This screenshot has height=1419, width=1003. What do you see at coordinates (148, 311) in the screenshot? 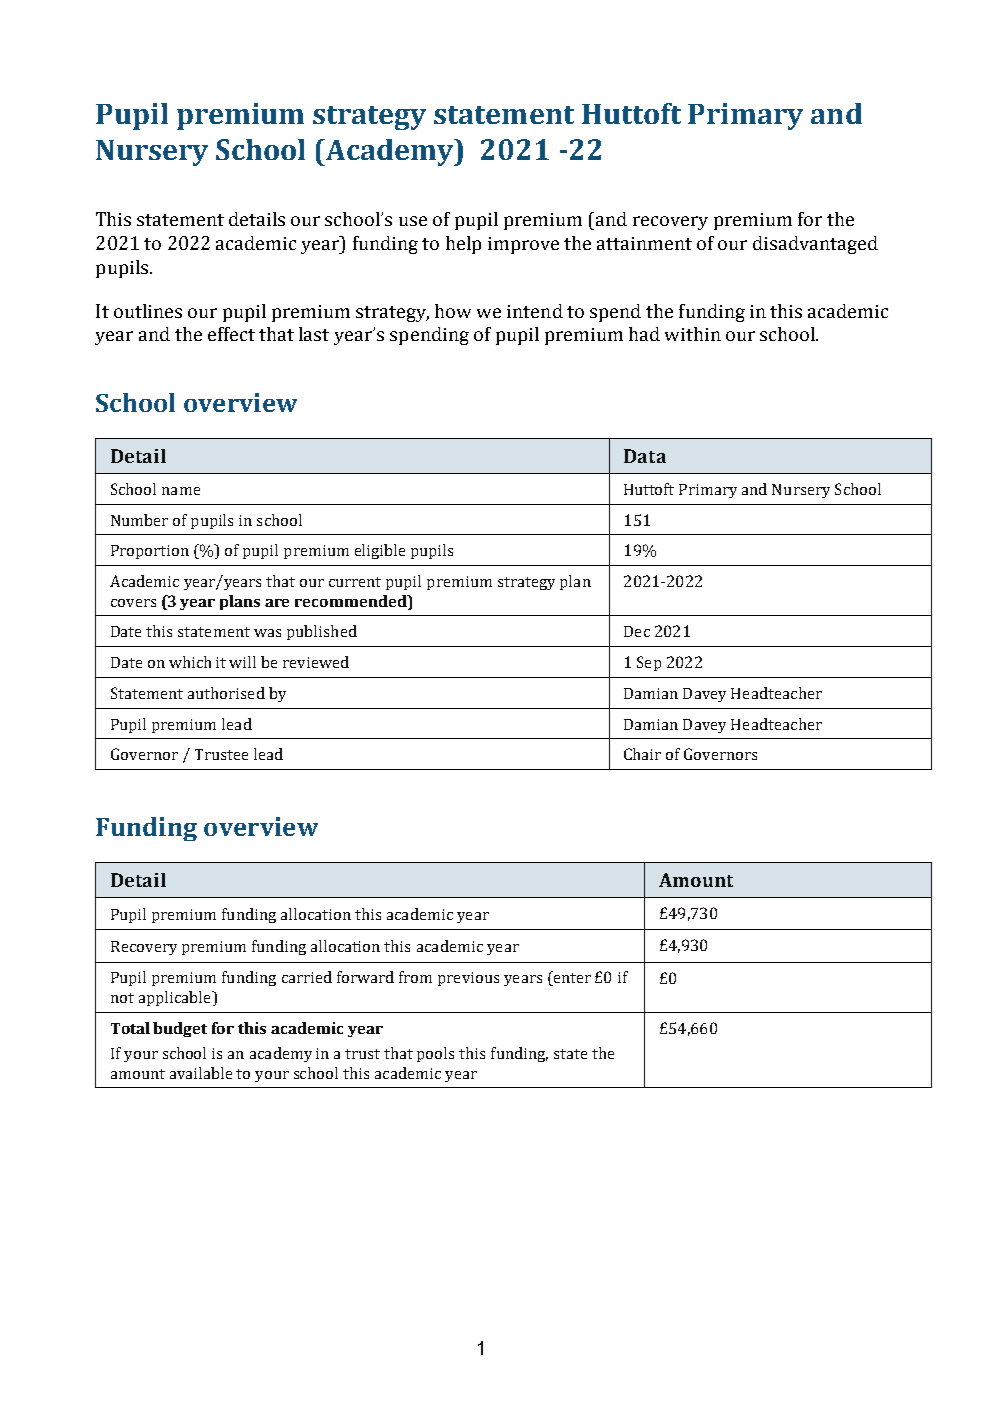
I see `outlines` at bounding box center [148, 311].
